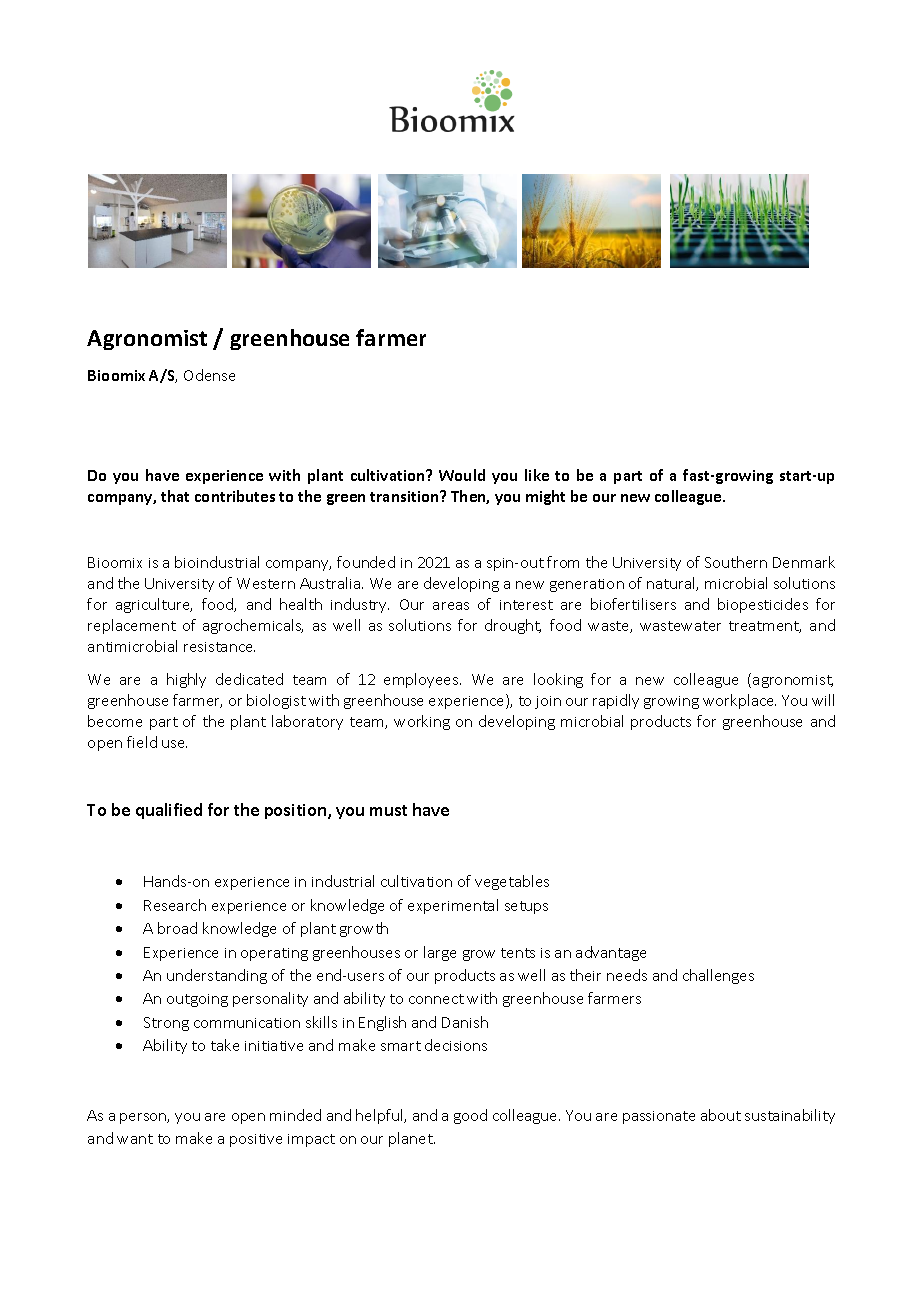  Describe the element at coordinates (175, 496) in the screenshot. I see `that` at that location.
